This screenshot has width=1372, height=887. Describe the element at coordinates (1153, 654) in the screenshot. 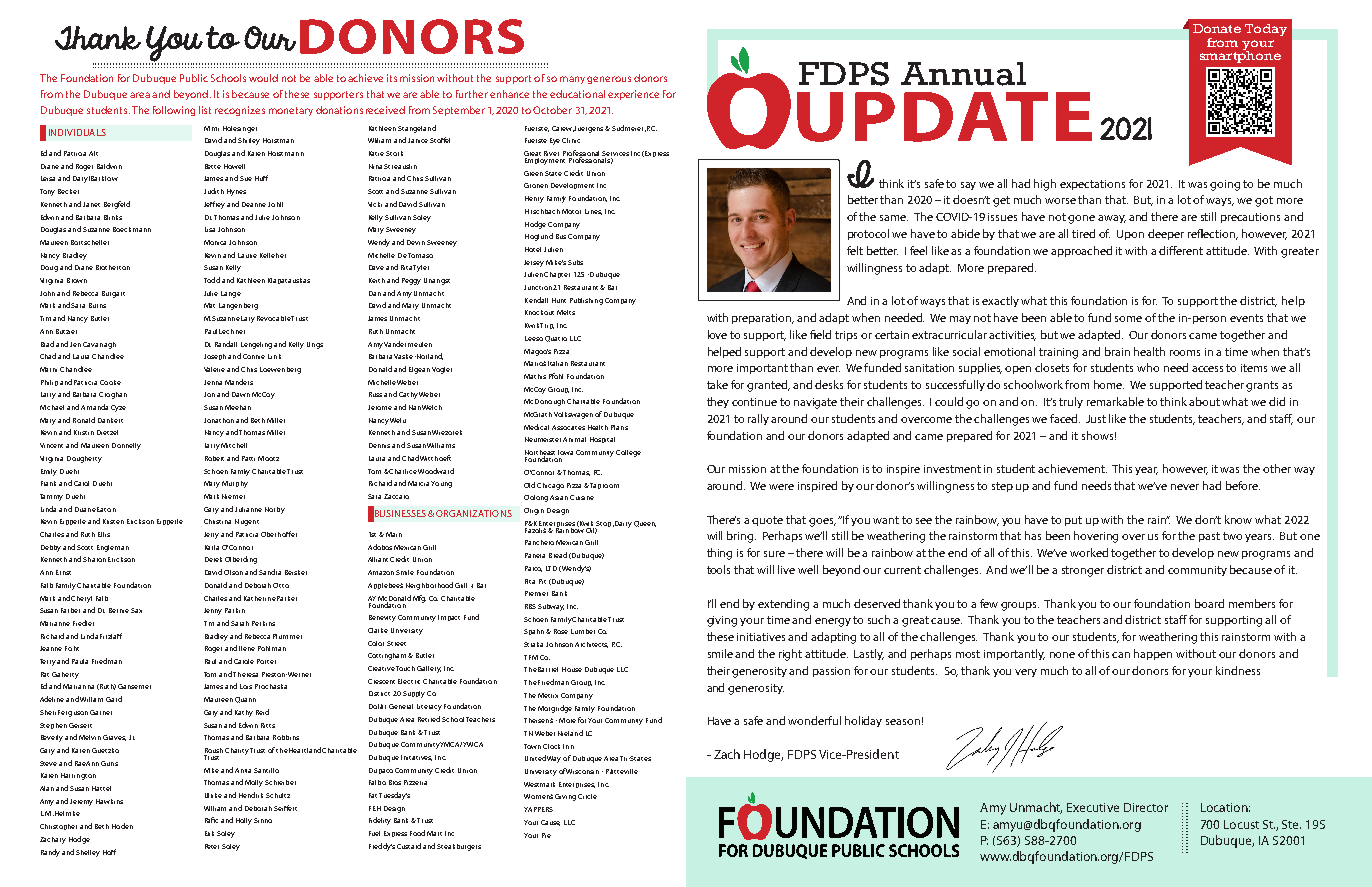

I see `happen` at that location.
